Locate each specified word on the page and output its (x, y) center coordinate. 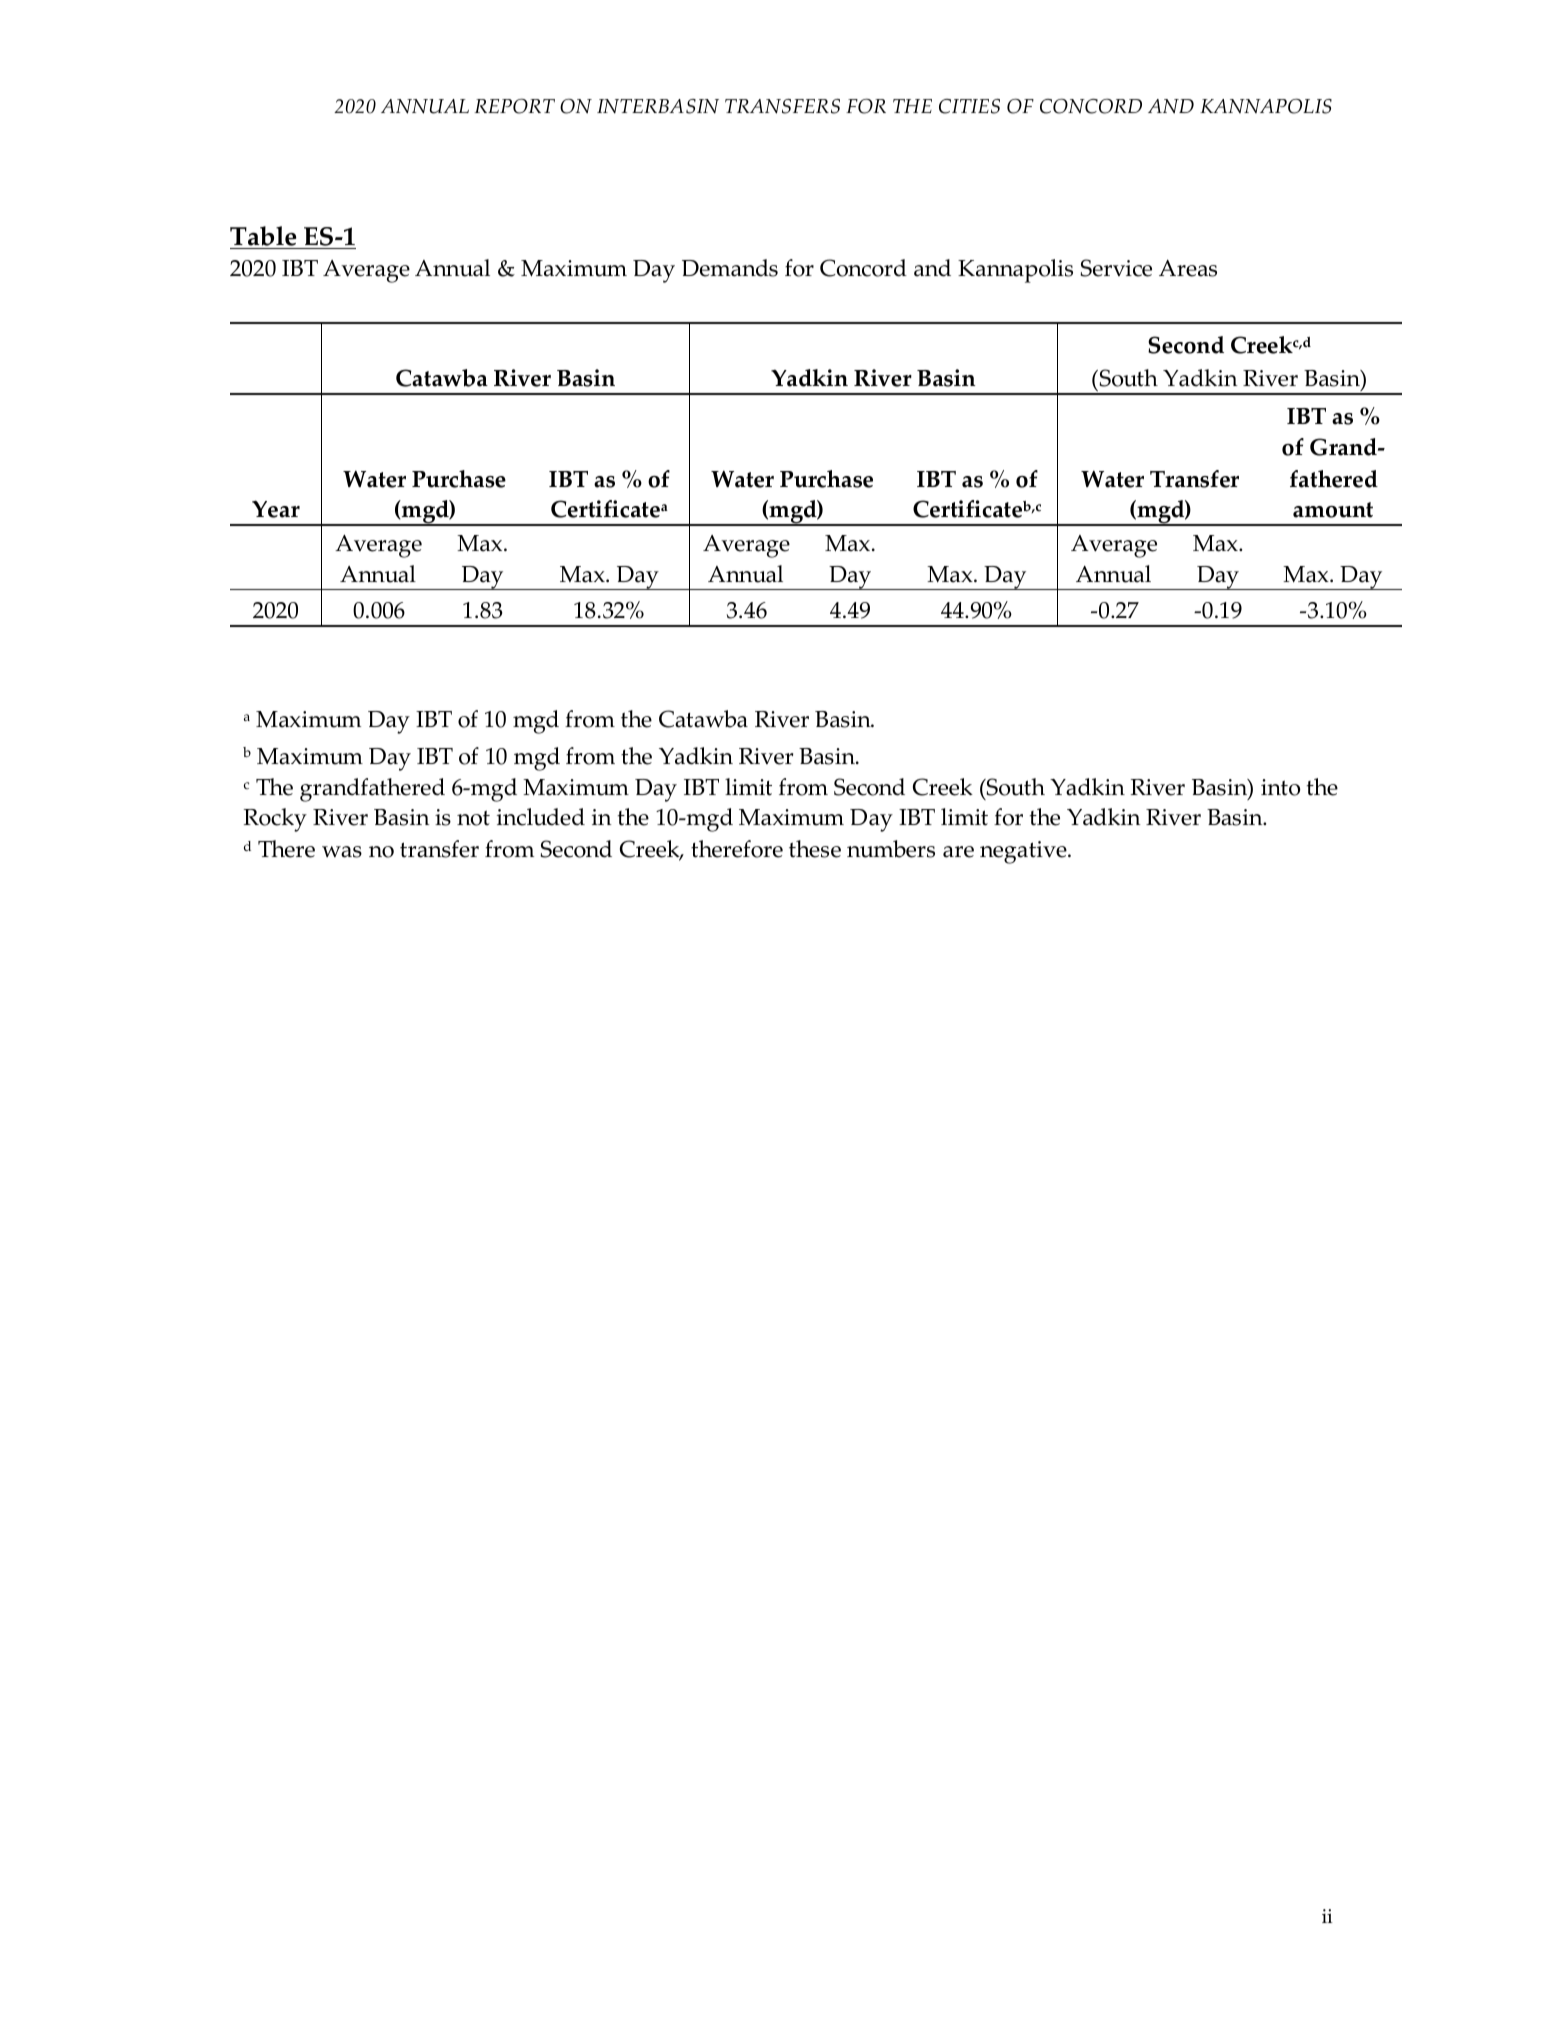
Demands (730, 268)
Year (276, 509)
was (342, 852)
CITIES (969, 106)
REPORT (514, 106)
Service (1116, 268)
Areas (1188, 268)
